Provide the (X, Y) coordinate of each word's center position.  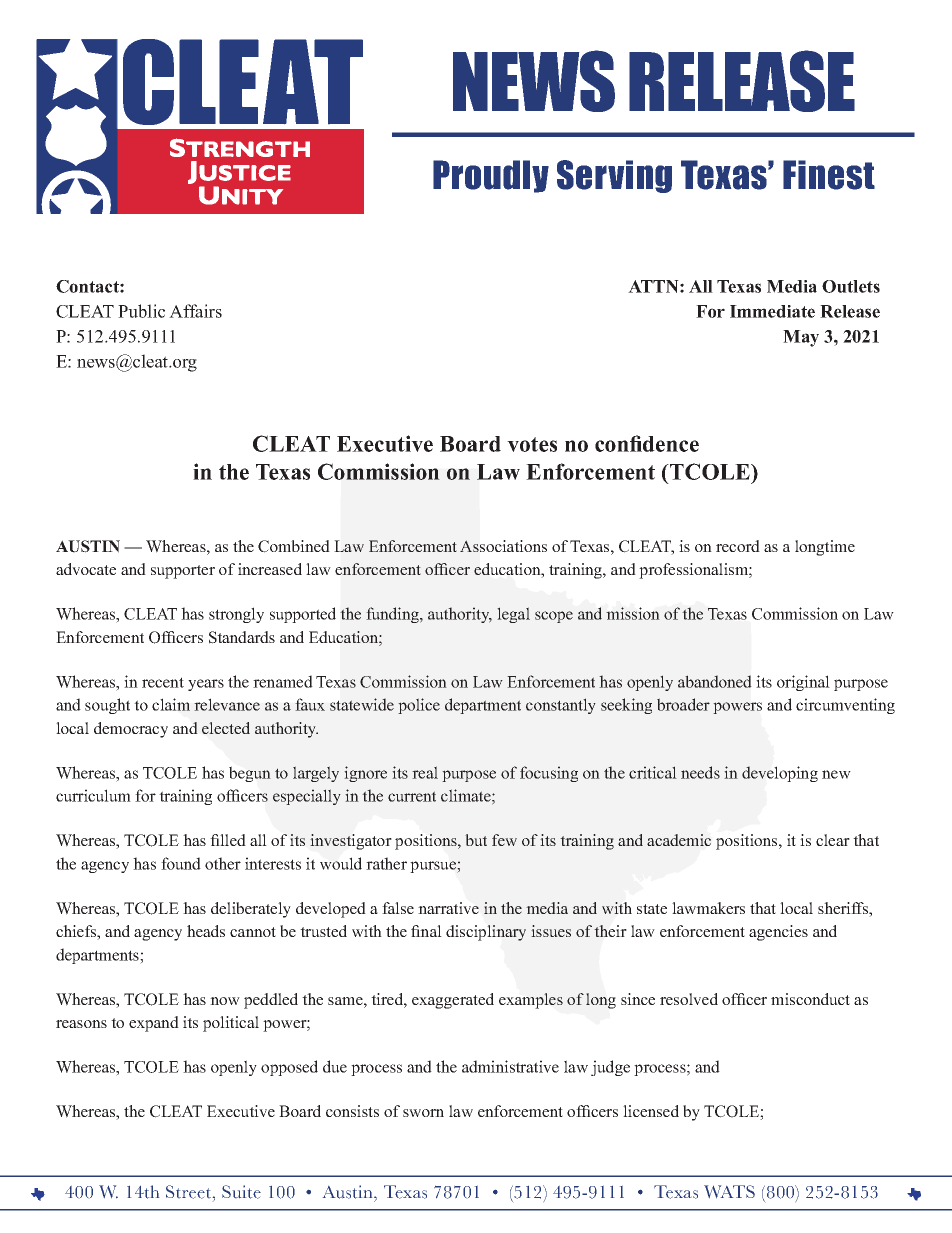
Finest (829, 175)
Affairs (195, 311)
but (476, 840)
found (181, 863)
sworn (423, 1113)
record (738, 546)
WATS (729, 1191)
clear (833, 840)
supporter (183, 572)
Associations (503, 546)
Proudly (491, 176)
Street (190, 1192)
